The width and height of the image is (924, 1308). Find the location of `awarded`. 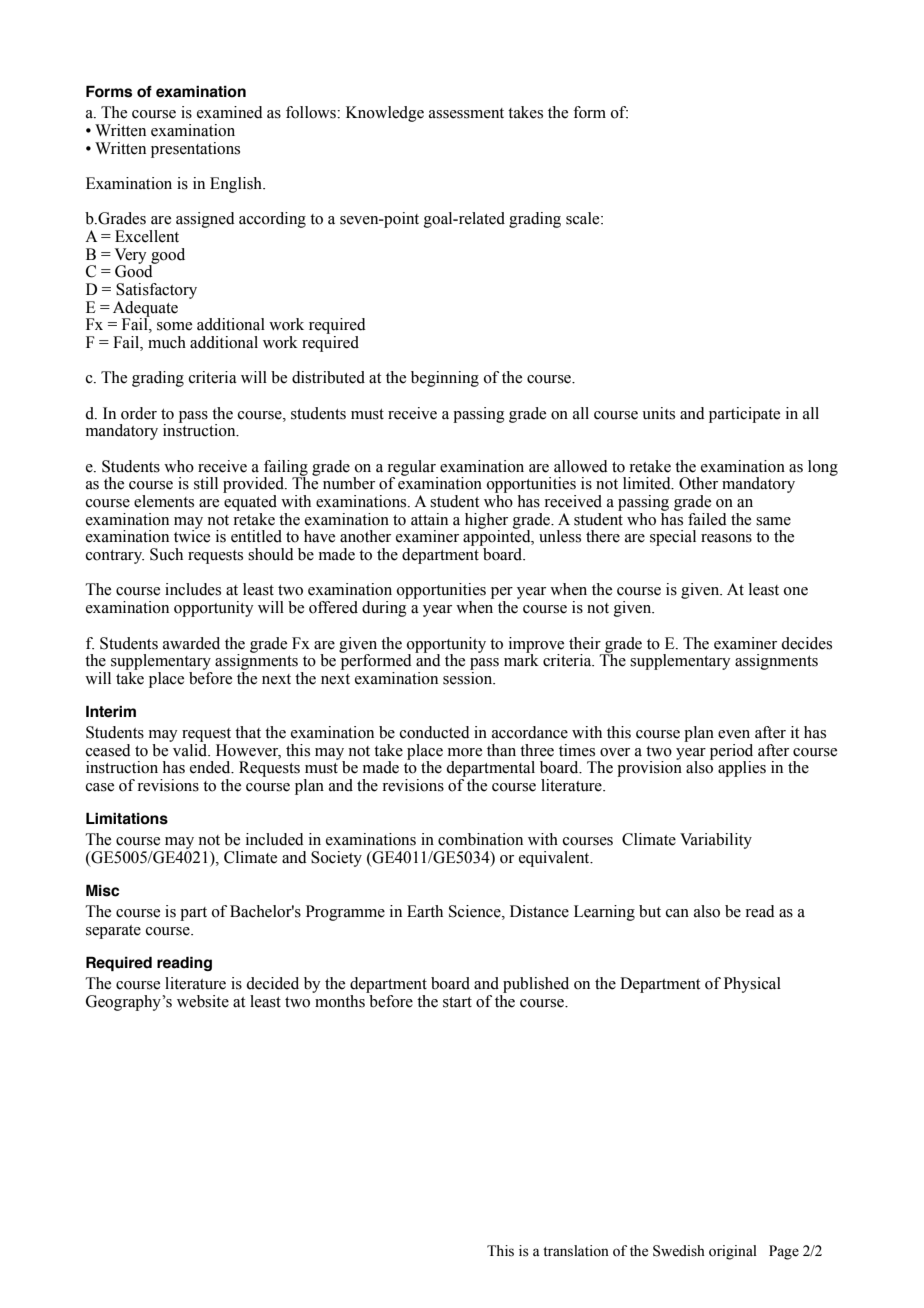

awarded is located at coordinates (191, 643).
